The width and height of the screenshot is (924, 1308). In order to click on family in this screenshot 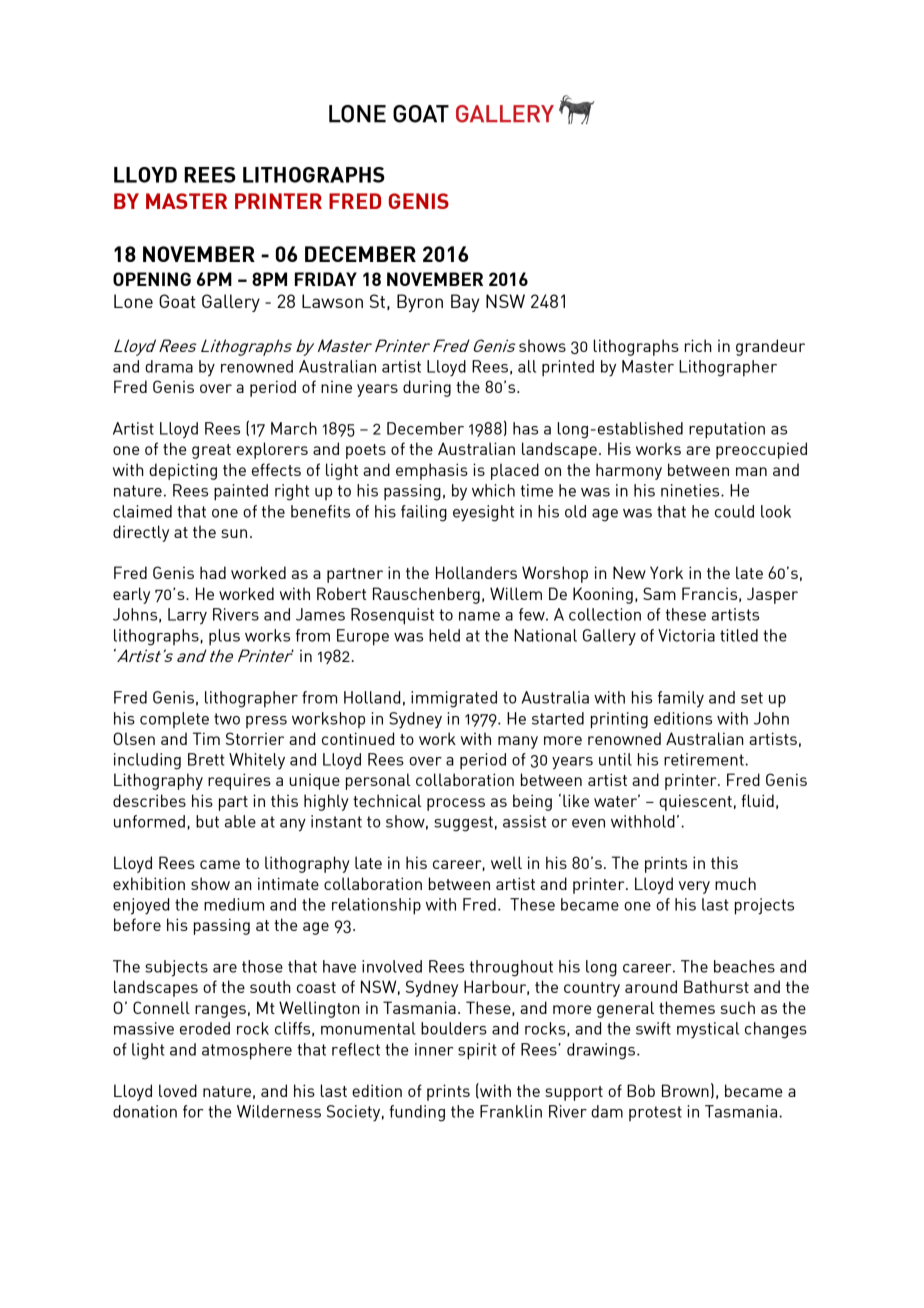, I will do `click(681, 699)`.
